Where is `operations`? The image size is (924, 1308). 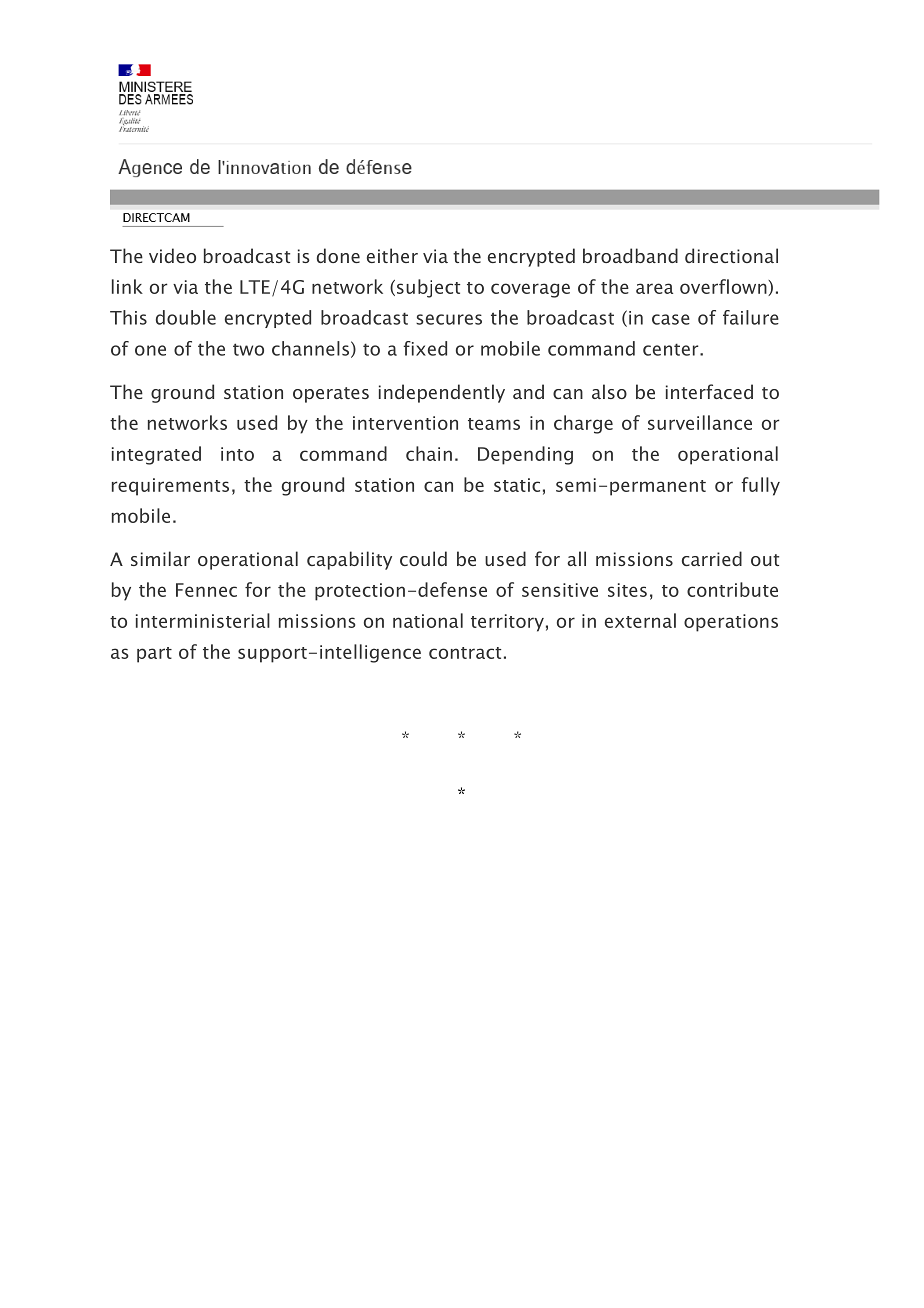 operations is located at coordinates (731, 623).
